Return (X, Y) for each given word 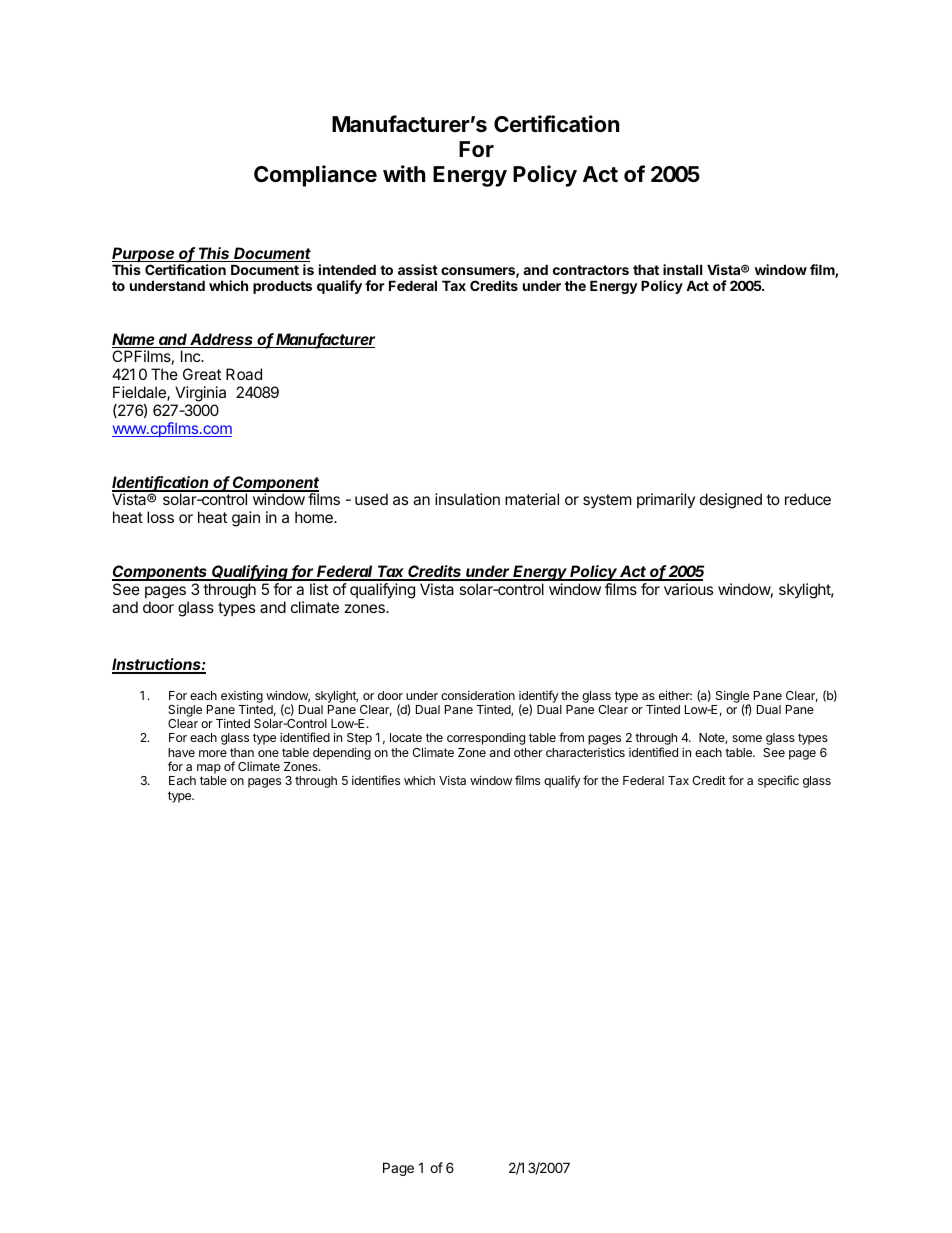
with (404, 173)
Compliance (315, 176)
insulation (467, 499)
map (209, 770)
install (682, 269)
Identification (162, 483)
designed (731, 501)
